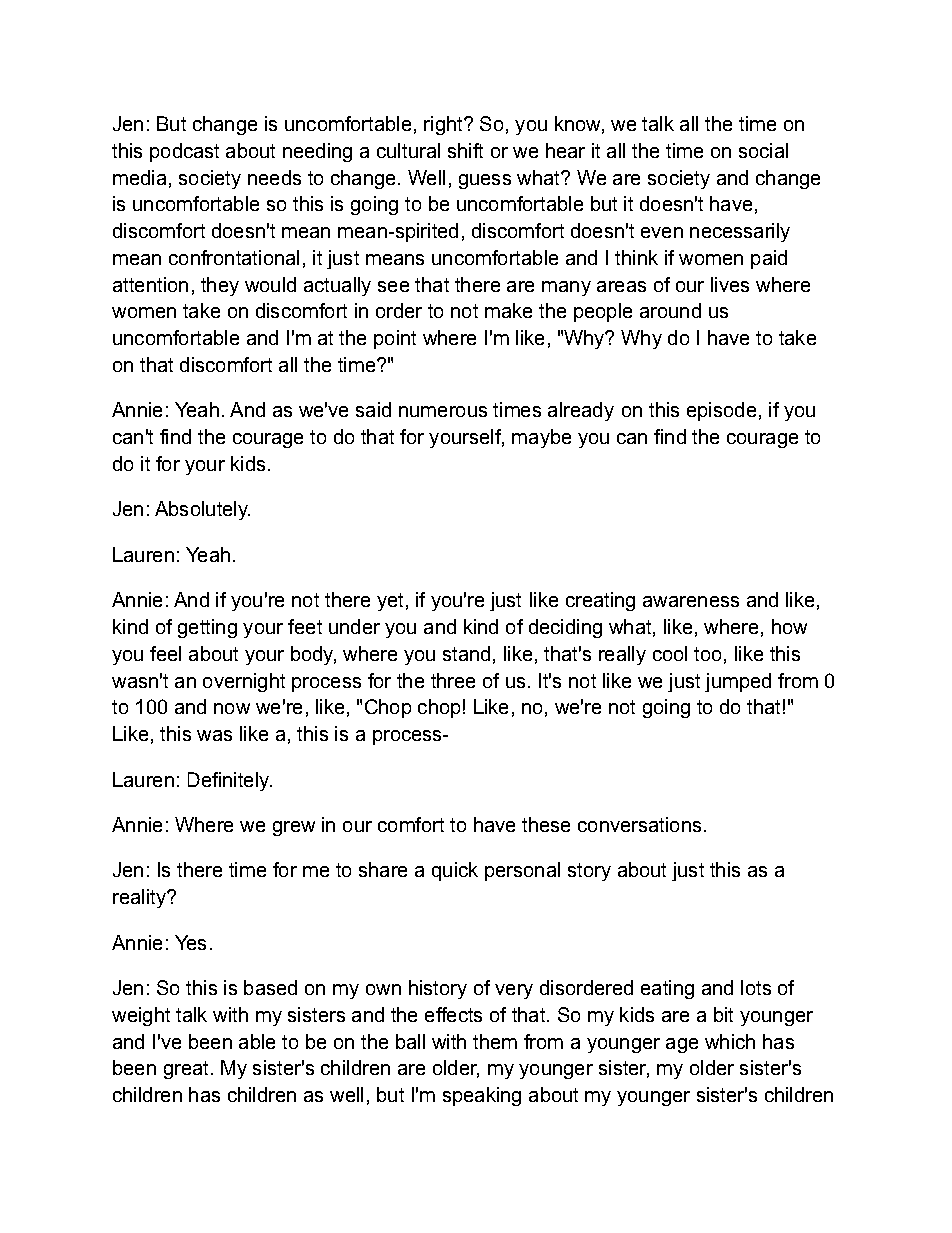 Image resolution: width=952 pixels, height=1233 pixels. What do you see at coordinates (443, 411) in the document?
I see `numerous` at bounding box center [443, 411].
